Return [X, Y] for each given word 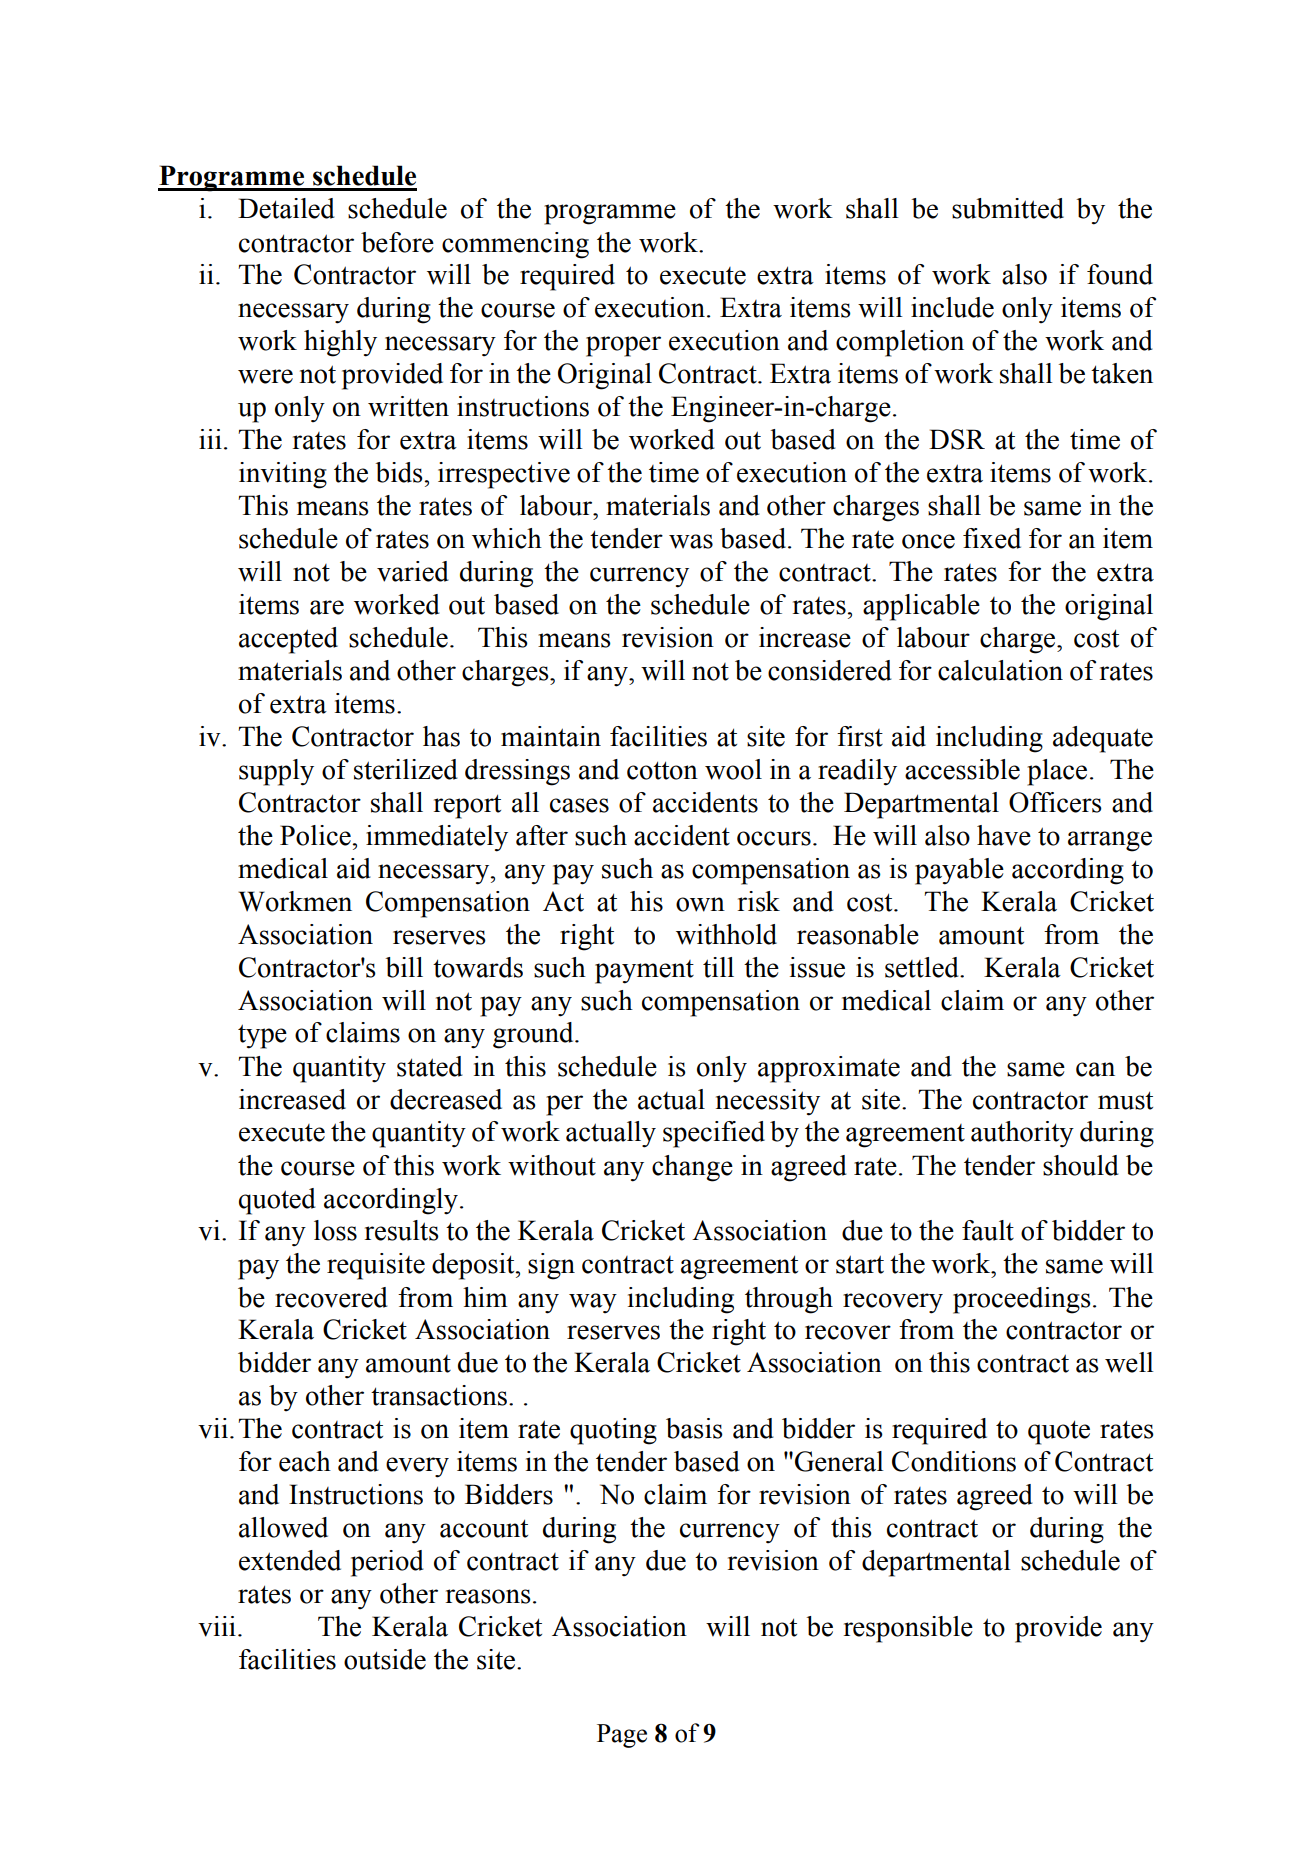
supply [276, 772]
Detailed [286, 208]
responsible [908, 1629]
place [1057, 772]
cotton [662, 770]
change [692, 1168]
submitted [1008, 208]
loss [335, 1230]
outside [385, 1659]
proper [623, 346]
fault [988, 1230]
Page [622, 1736]
